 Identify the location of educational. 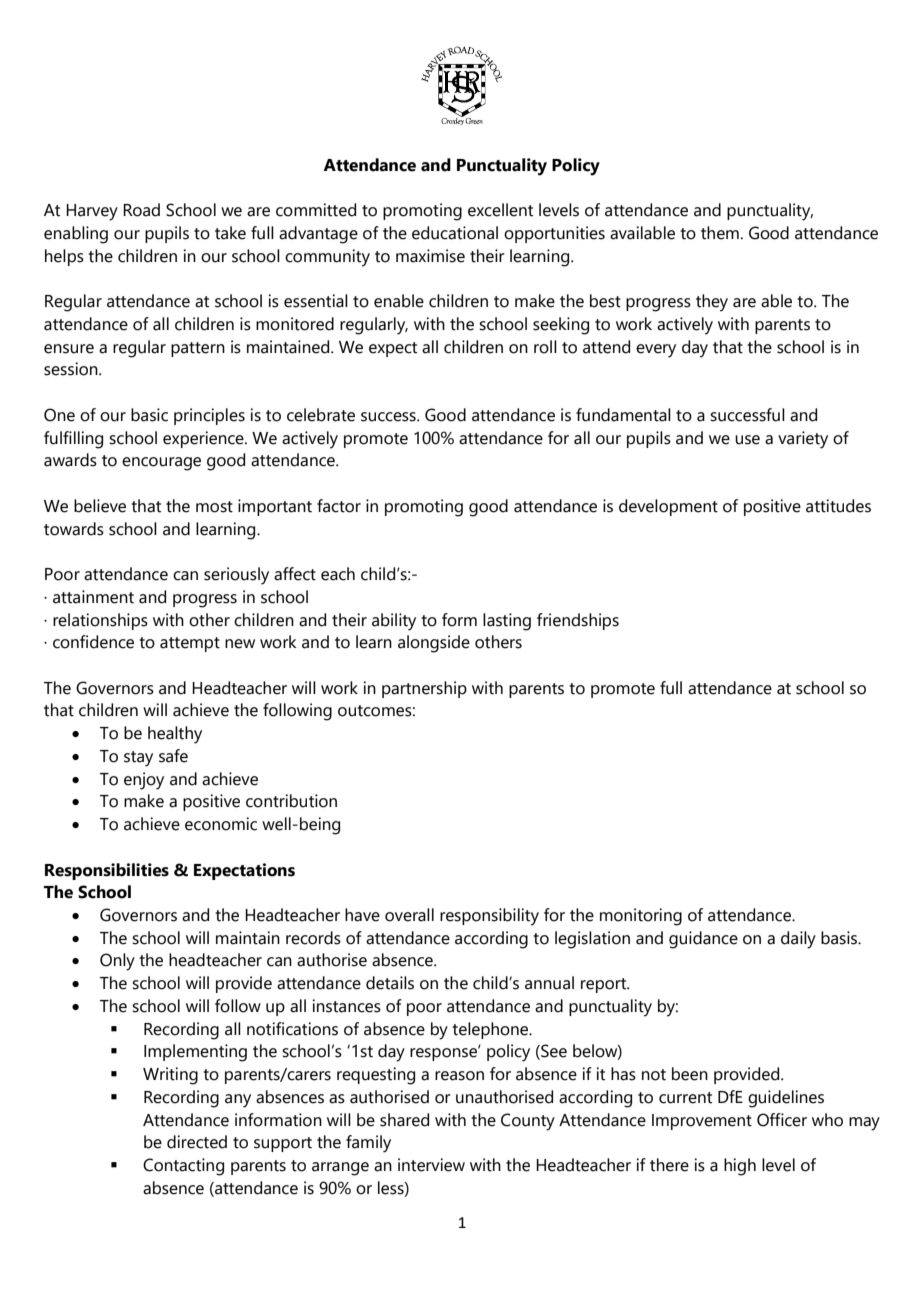
(455, 233).
